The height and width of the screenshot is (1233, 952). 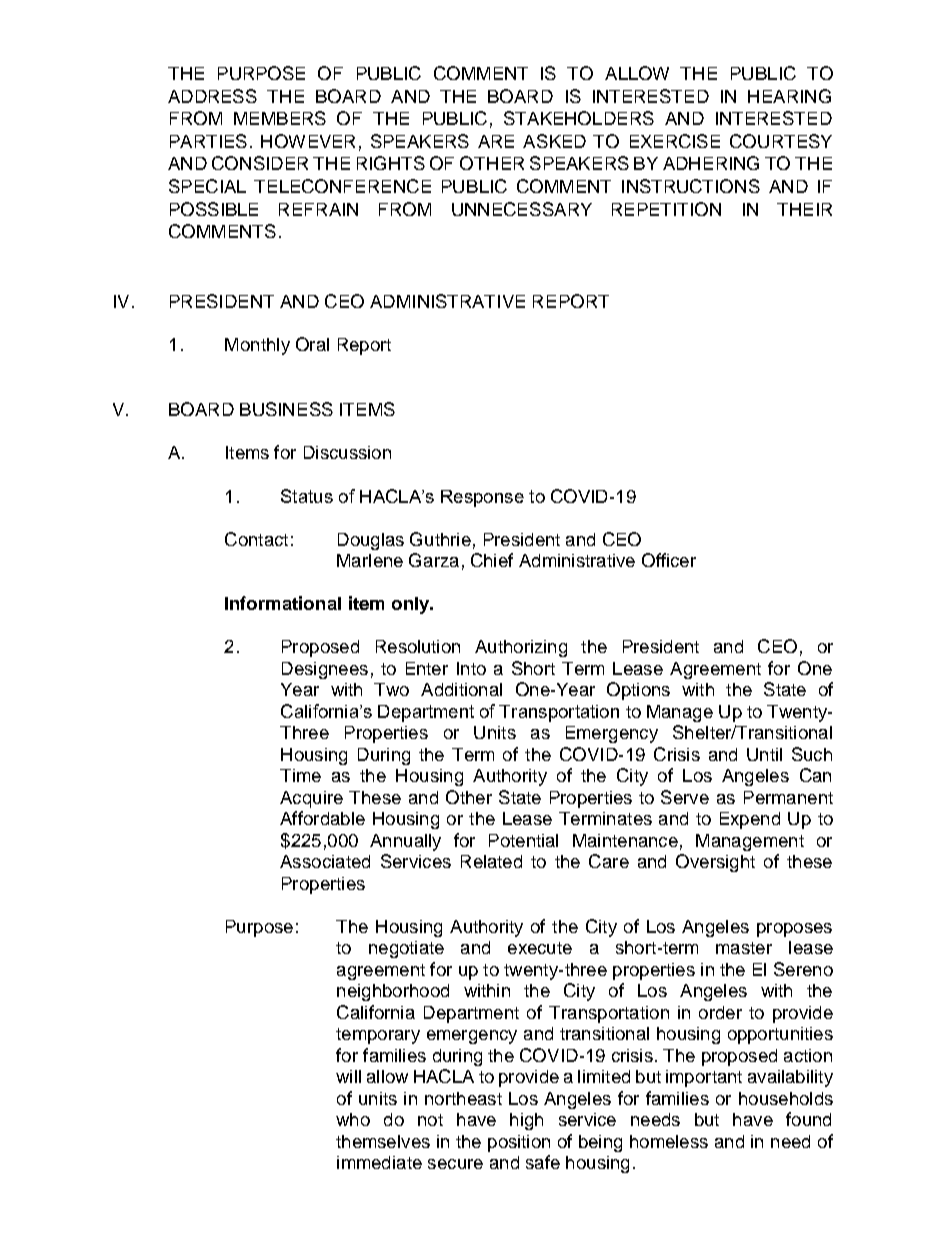 I want to click on MEMBERS, so click(x=280, y=118).
